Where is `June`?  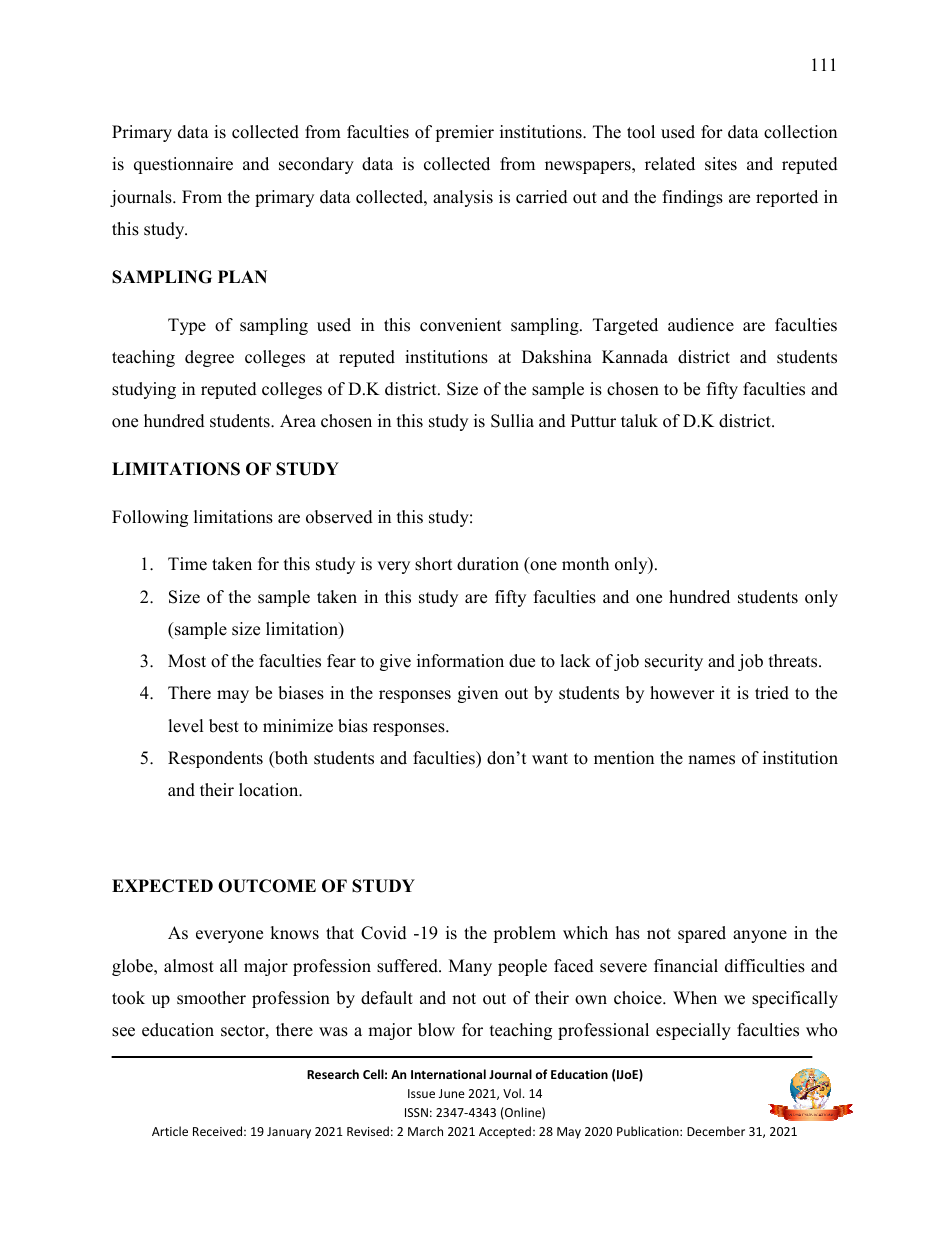
June is located at coordinates (452, 1093).
